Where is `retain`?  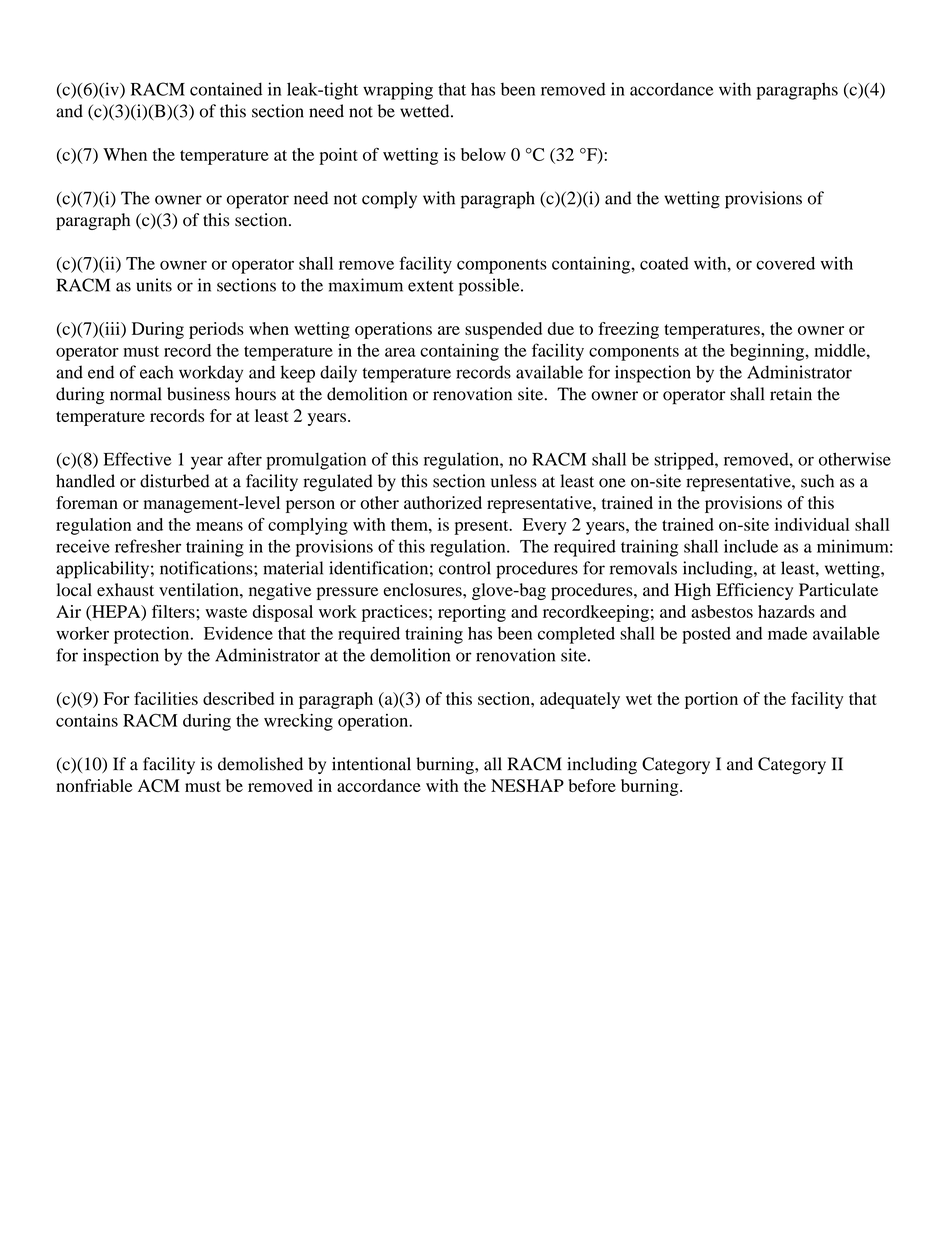
retain is located at coordinates (791, 394).
